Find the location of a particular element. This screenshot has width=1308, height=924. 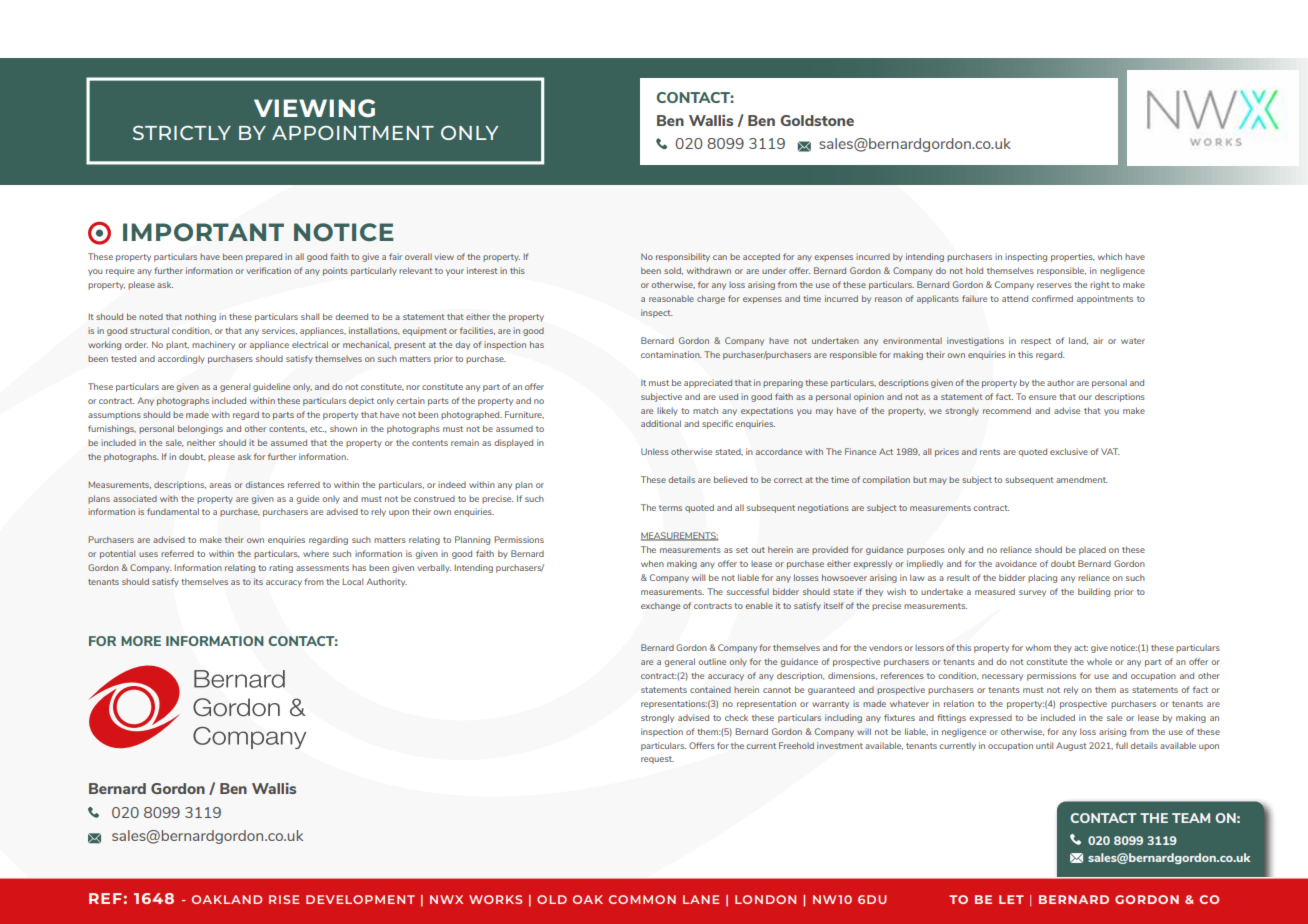

contained is located at coordinates (710, 689).
